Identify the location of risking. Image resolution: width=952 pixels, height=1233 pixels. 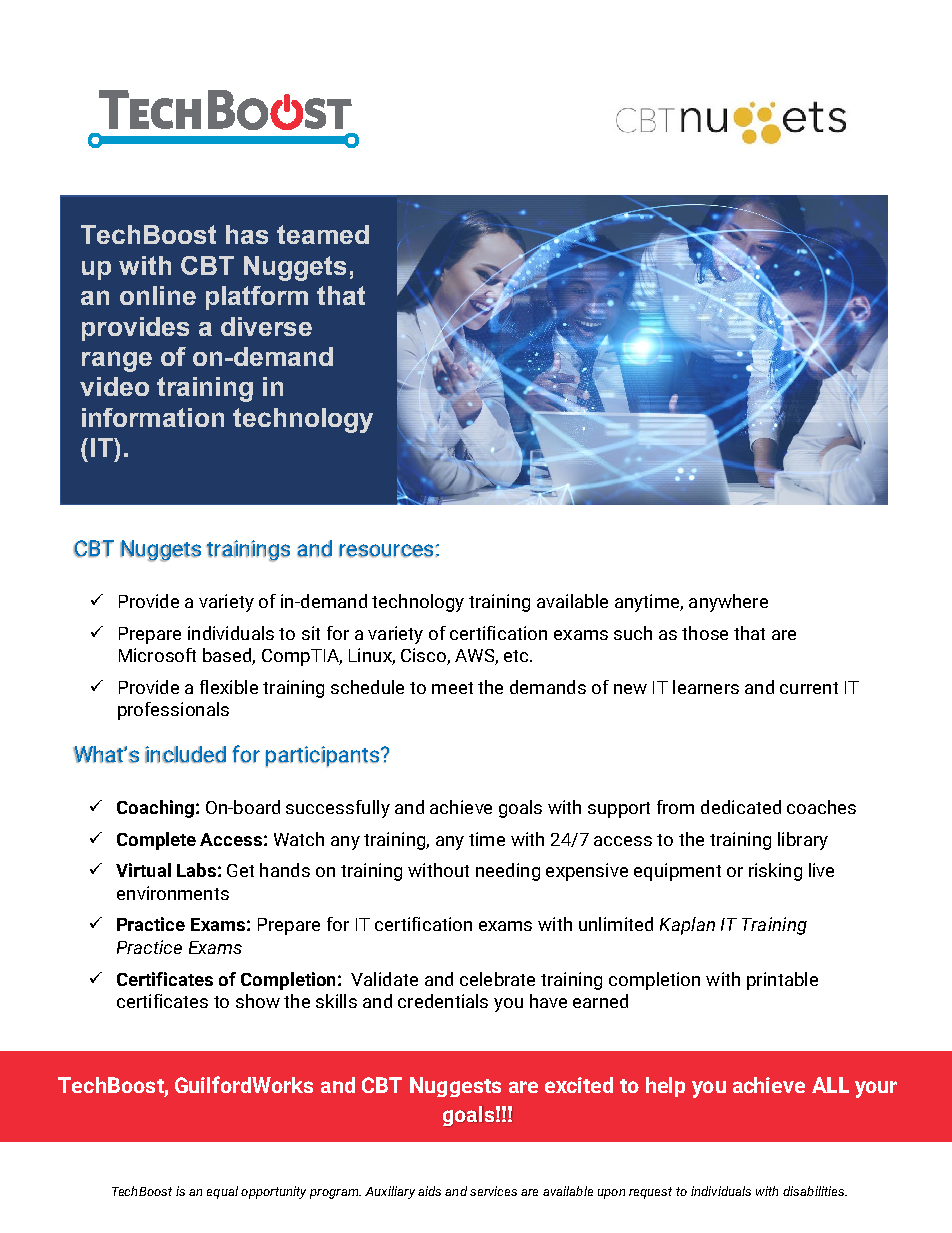
(775, 872).
